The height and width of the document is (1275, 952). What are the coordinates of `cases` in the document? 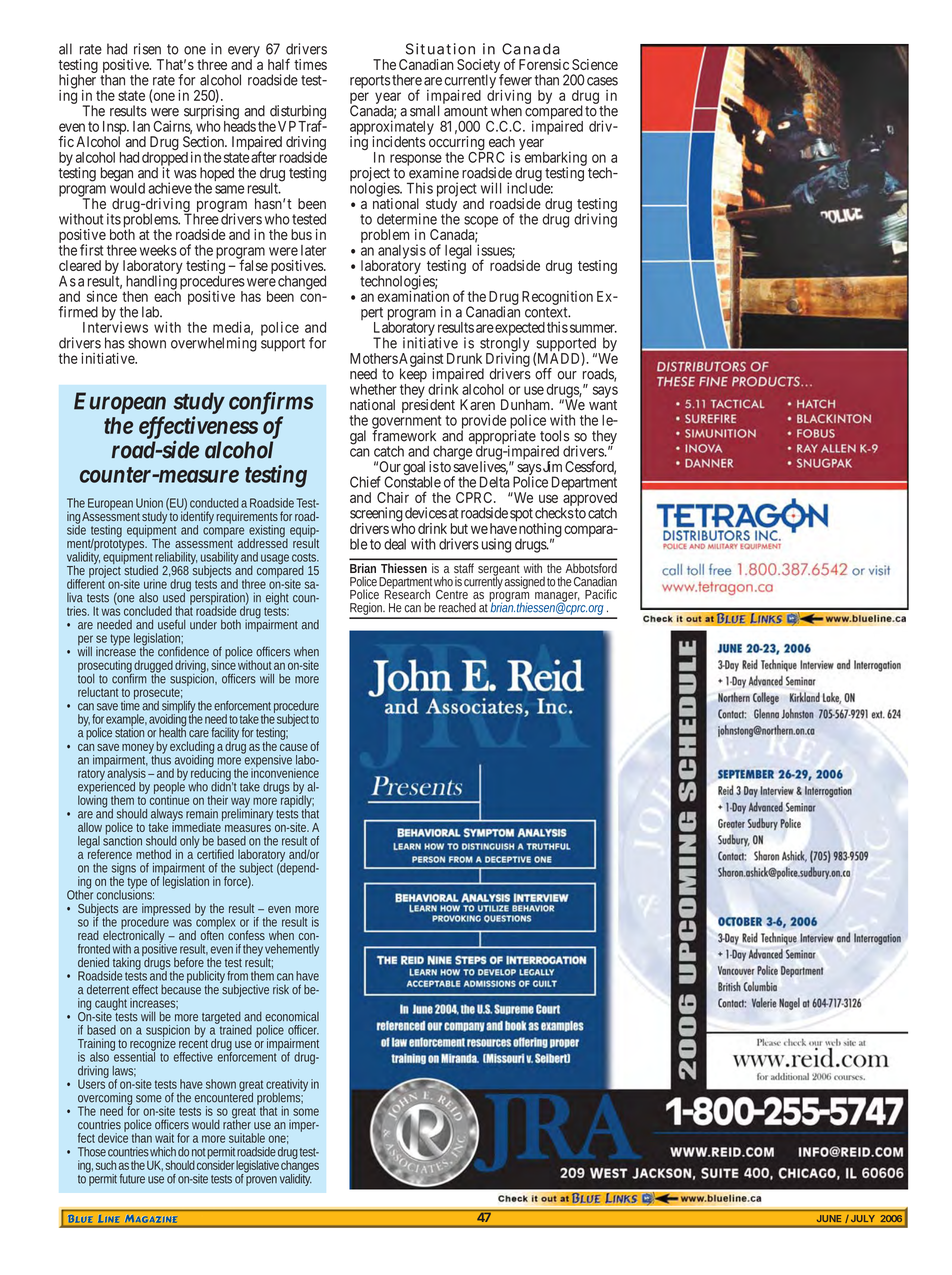 It's located at (602, 81).
